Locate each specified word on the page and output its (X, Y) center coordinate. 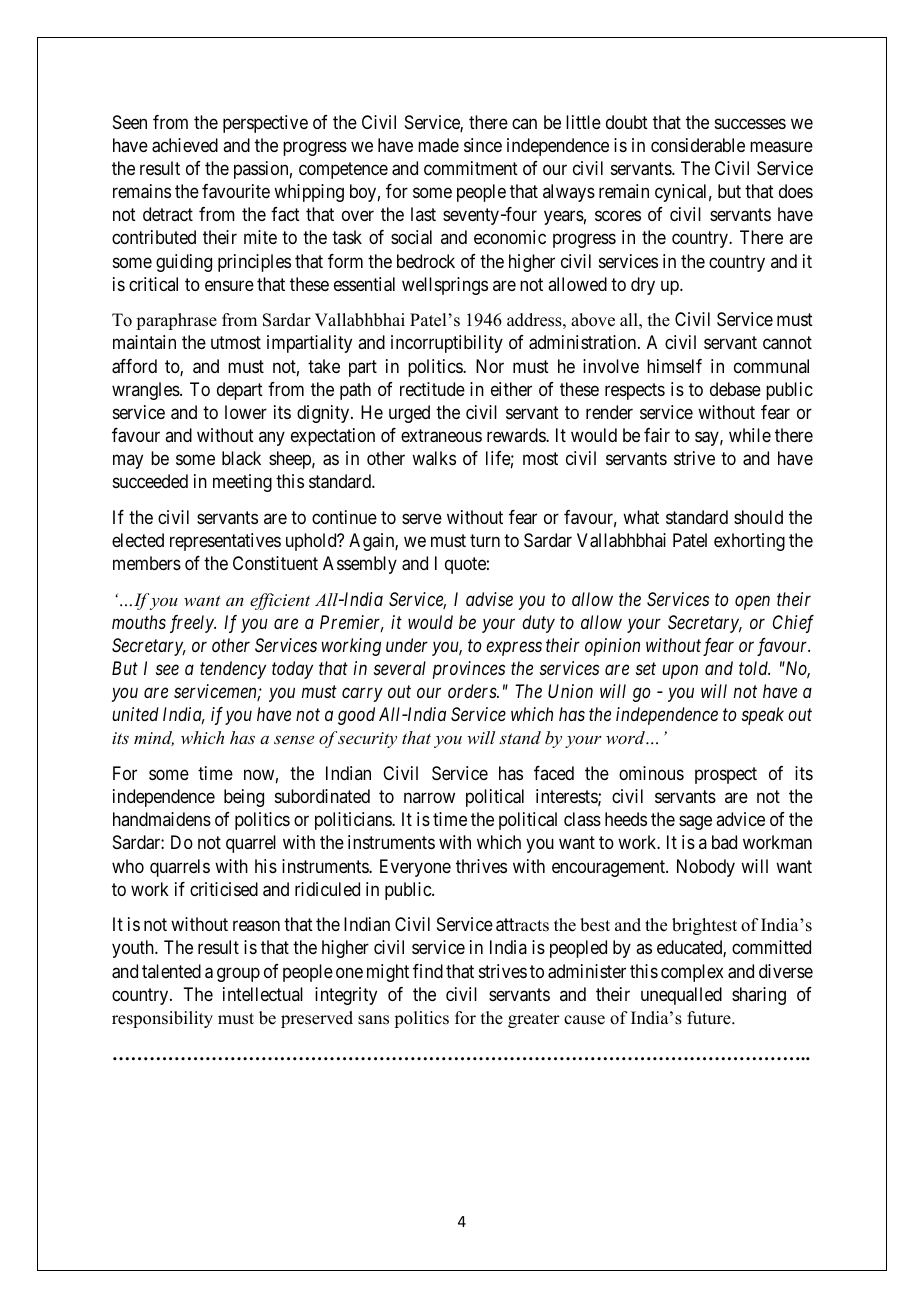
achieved (185, 145)
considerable (698, 145)
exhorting (749, 542)
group (238, 974)
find (428, 971)
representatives (225, 542)
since (483, 145)
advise (489, 599)
